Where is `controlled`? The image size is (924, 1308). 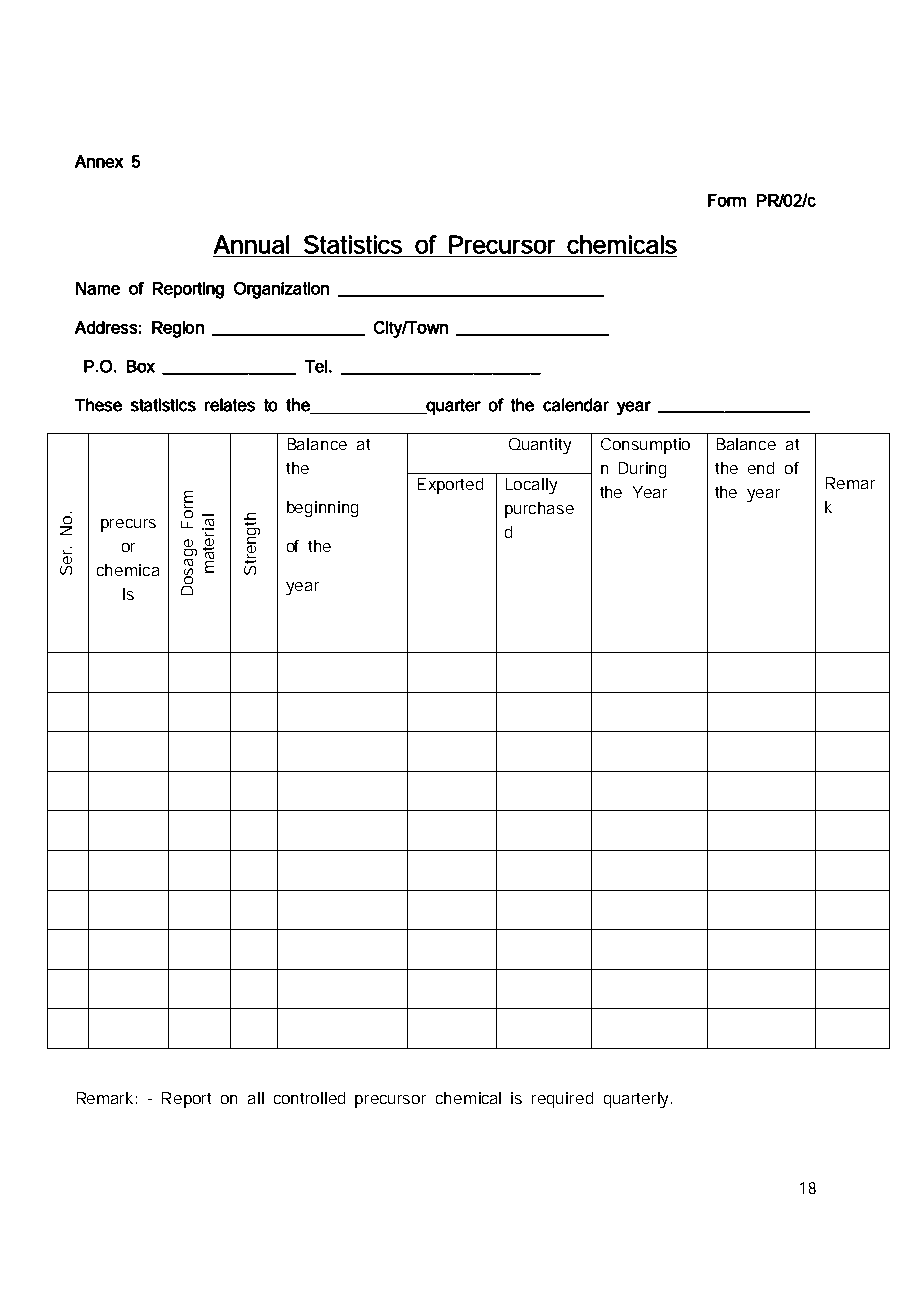
controlled is located at coordinates (309, 1098).
